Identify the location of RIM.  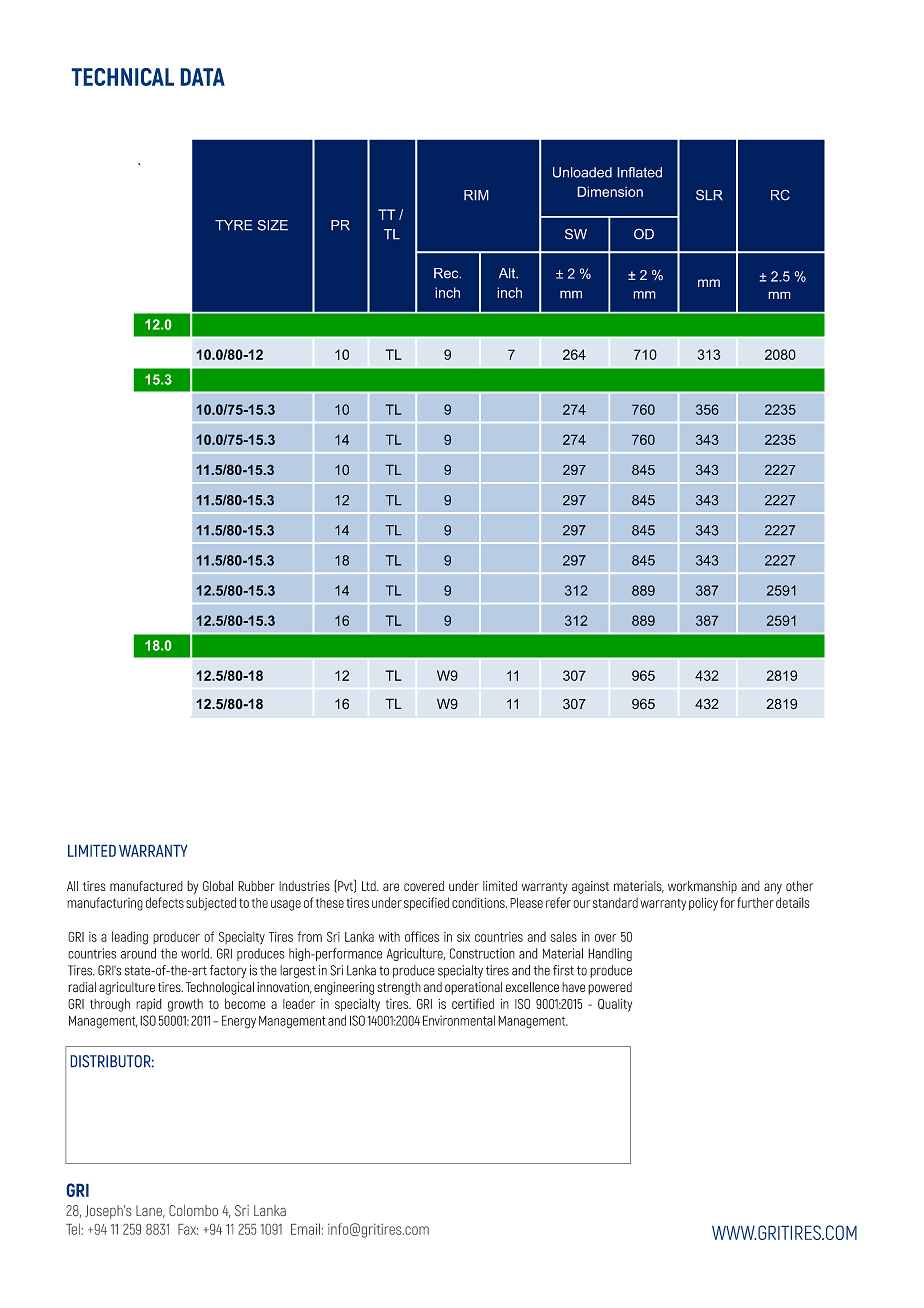
(476, 195).
